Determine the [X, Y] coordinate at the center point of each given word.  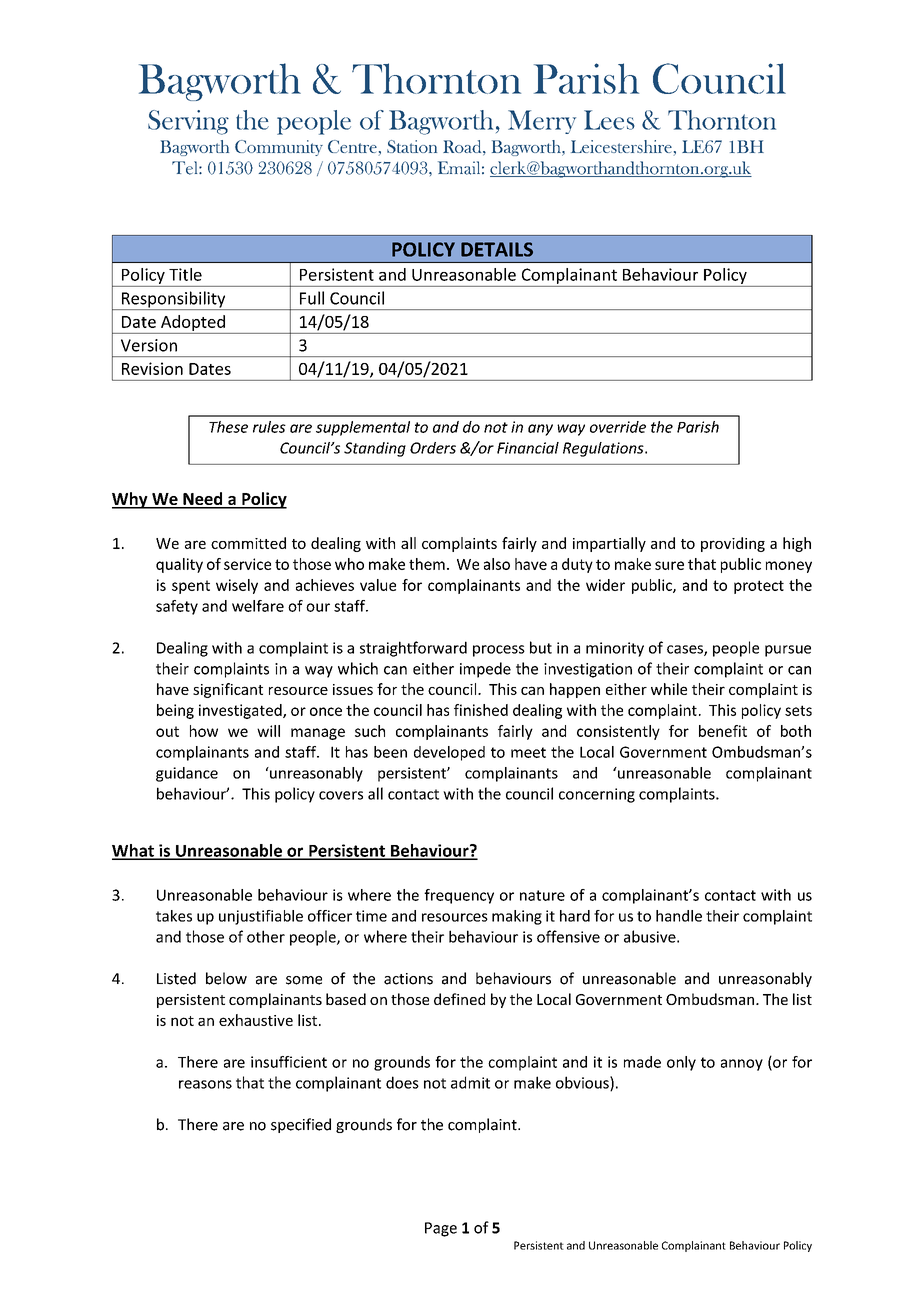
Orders [433, 448]
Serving [188, 122]
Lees [609, 120]
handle [679, 916]
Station [412, 146]
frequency [459, 896]
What [134, 851]
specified [301, 1125]
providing [733, 544]
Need [203, 500]
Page [441, 1229]
